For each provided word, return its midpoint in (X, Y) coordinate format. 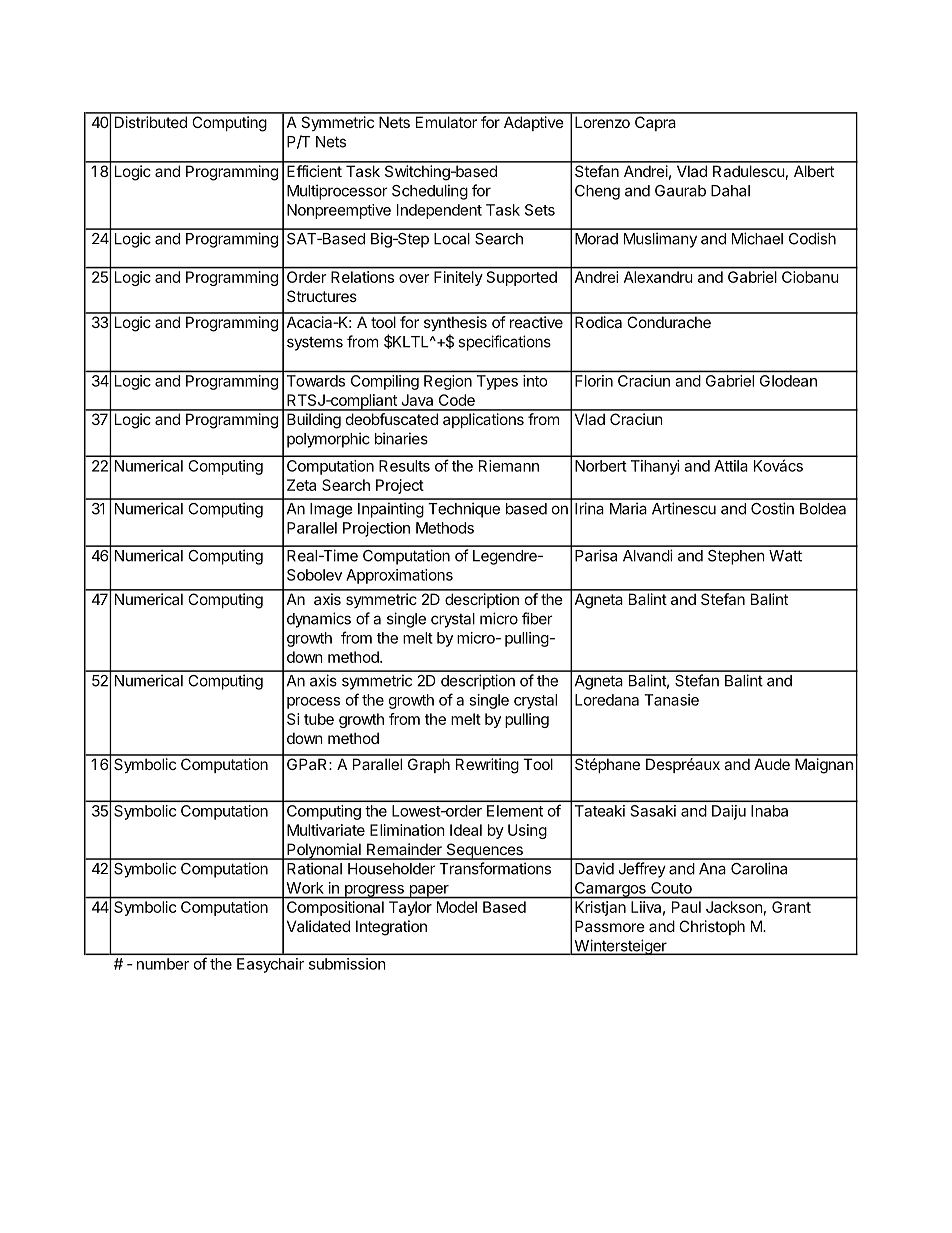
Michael (757, 238)
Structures (322, 296)
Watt (785, 556)
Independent (439, 211)
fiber (537, 618)
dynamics (319, 620)
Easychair (270, 965)
